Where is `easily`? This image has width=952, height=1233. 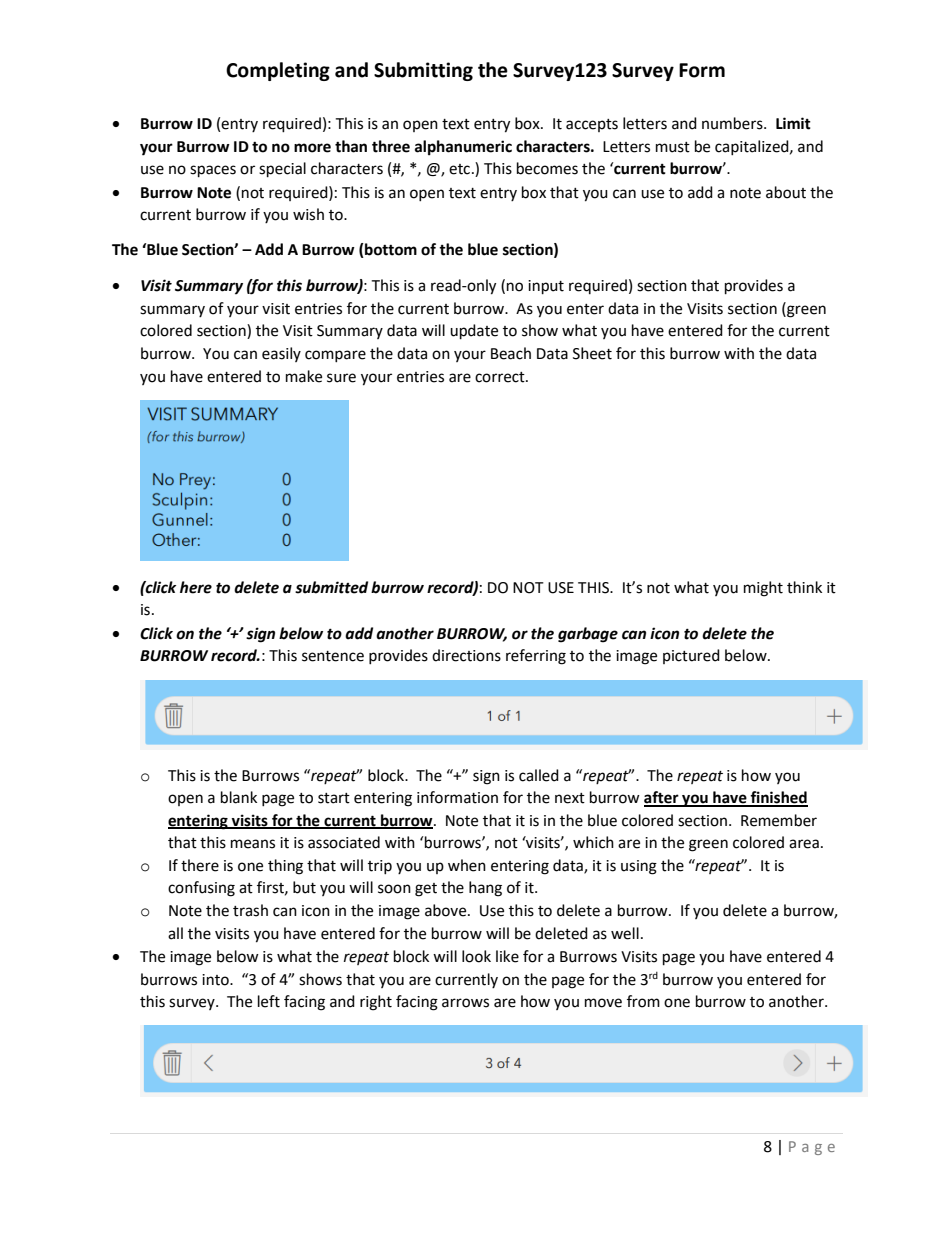
easily is located at coordinates (281, 354).
